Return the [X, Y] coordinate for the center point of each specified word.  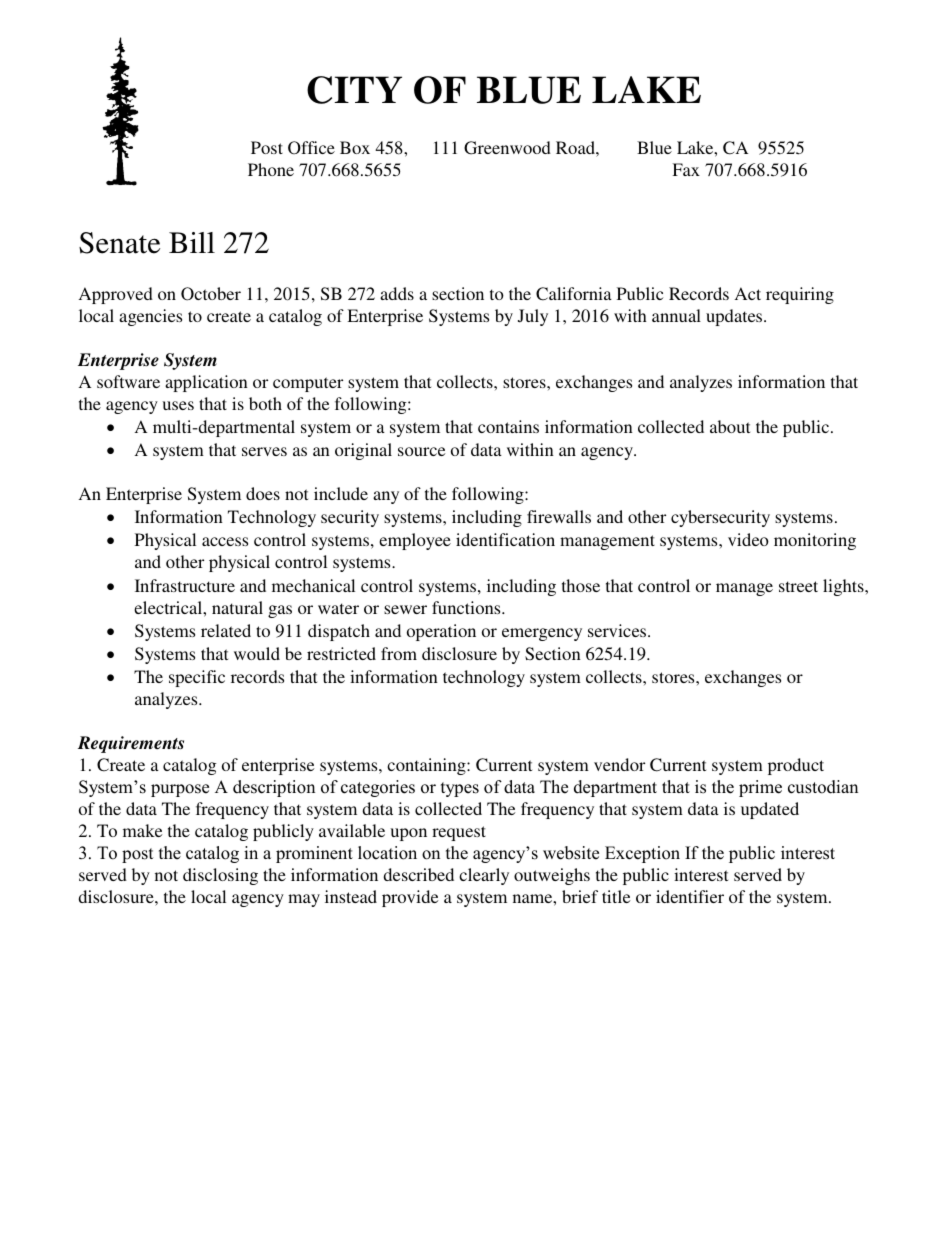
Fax [686, 169]
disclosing [220, 876]
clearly [484, 876]
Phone [271, 169]
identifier [690, 896]
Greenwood [507, 148]
